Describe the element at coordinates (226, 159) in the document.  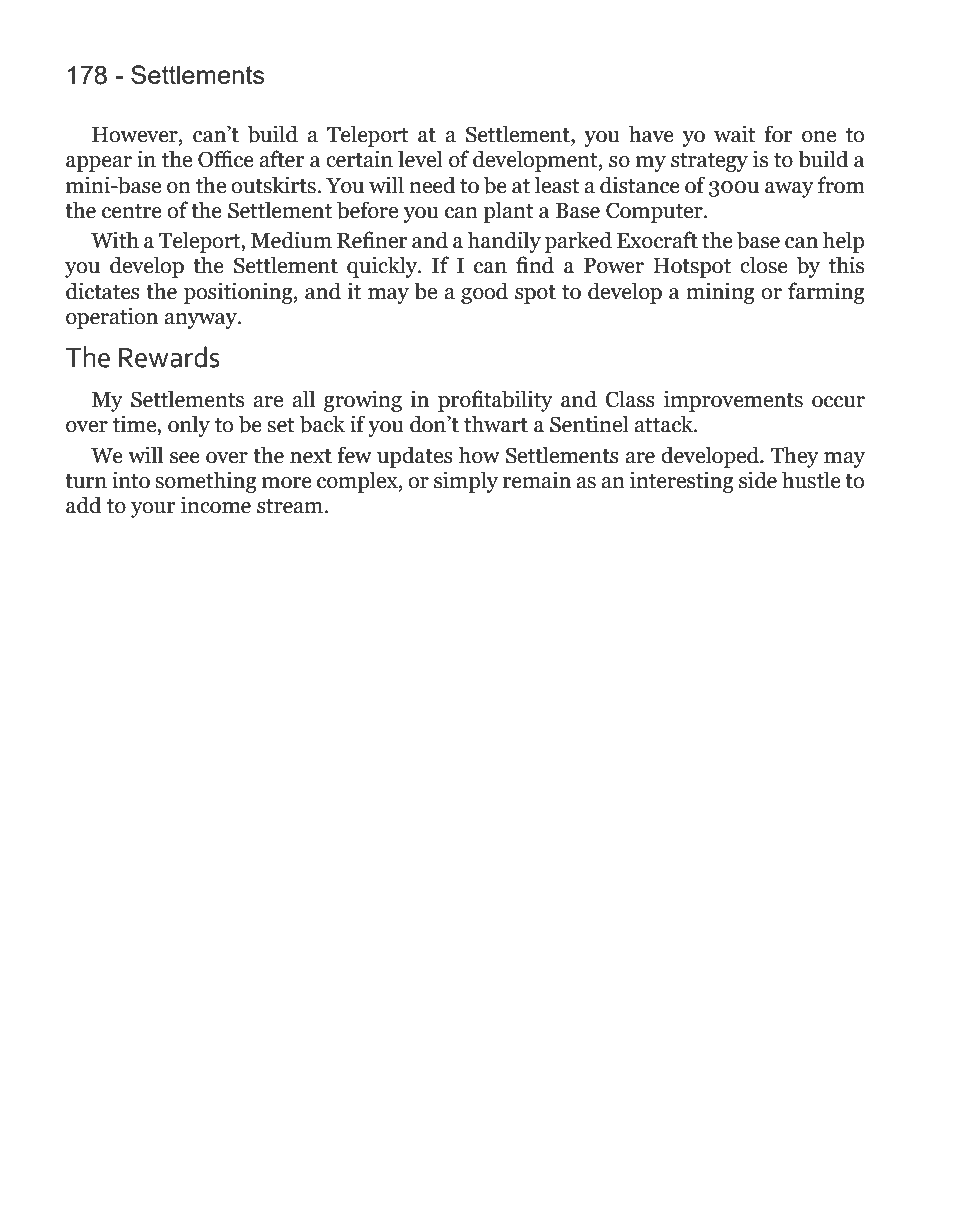
I see `Office` at that location.
